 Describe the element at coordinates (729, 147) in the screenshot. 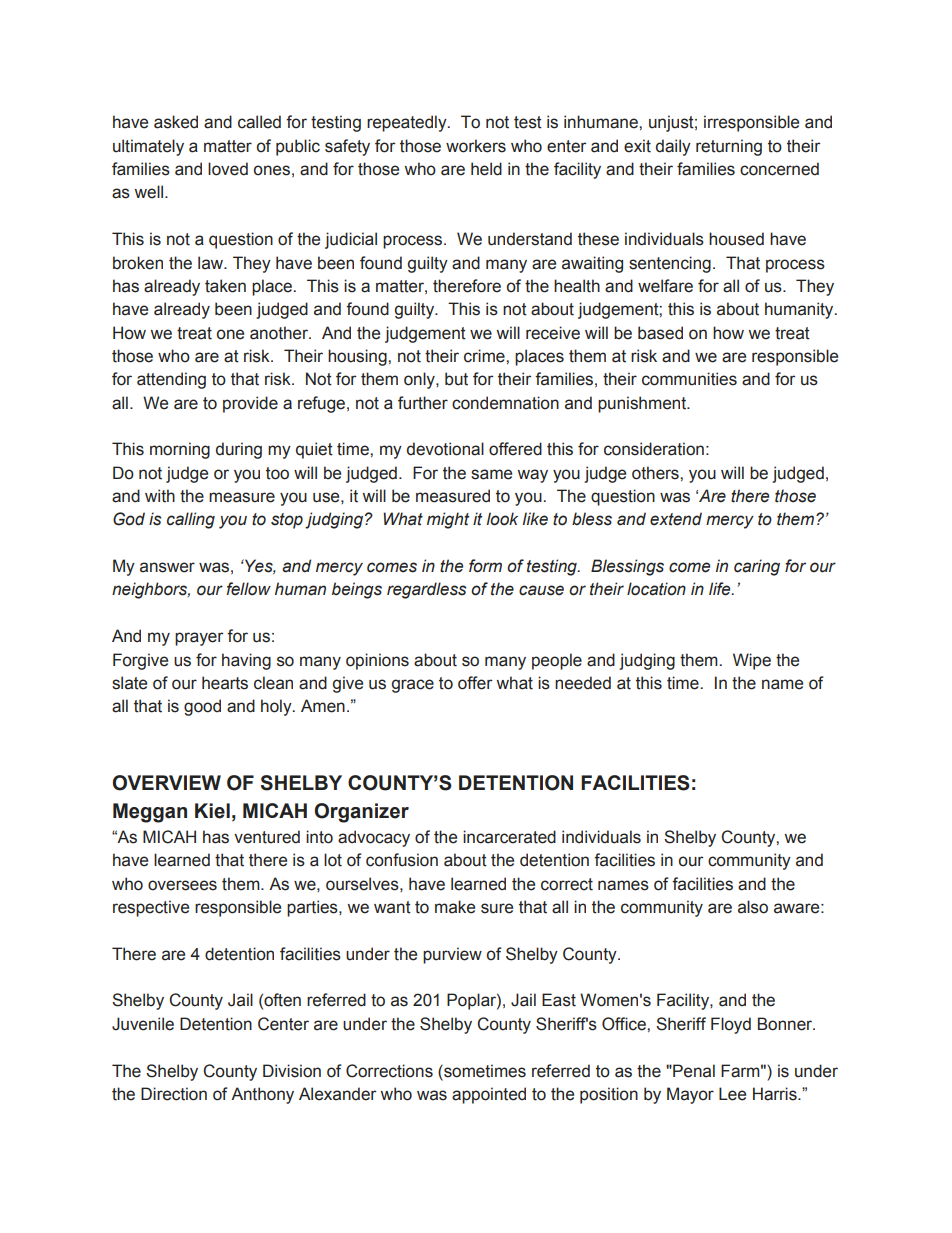

I see `returning` at that location.
